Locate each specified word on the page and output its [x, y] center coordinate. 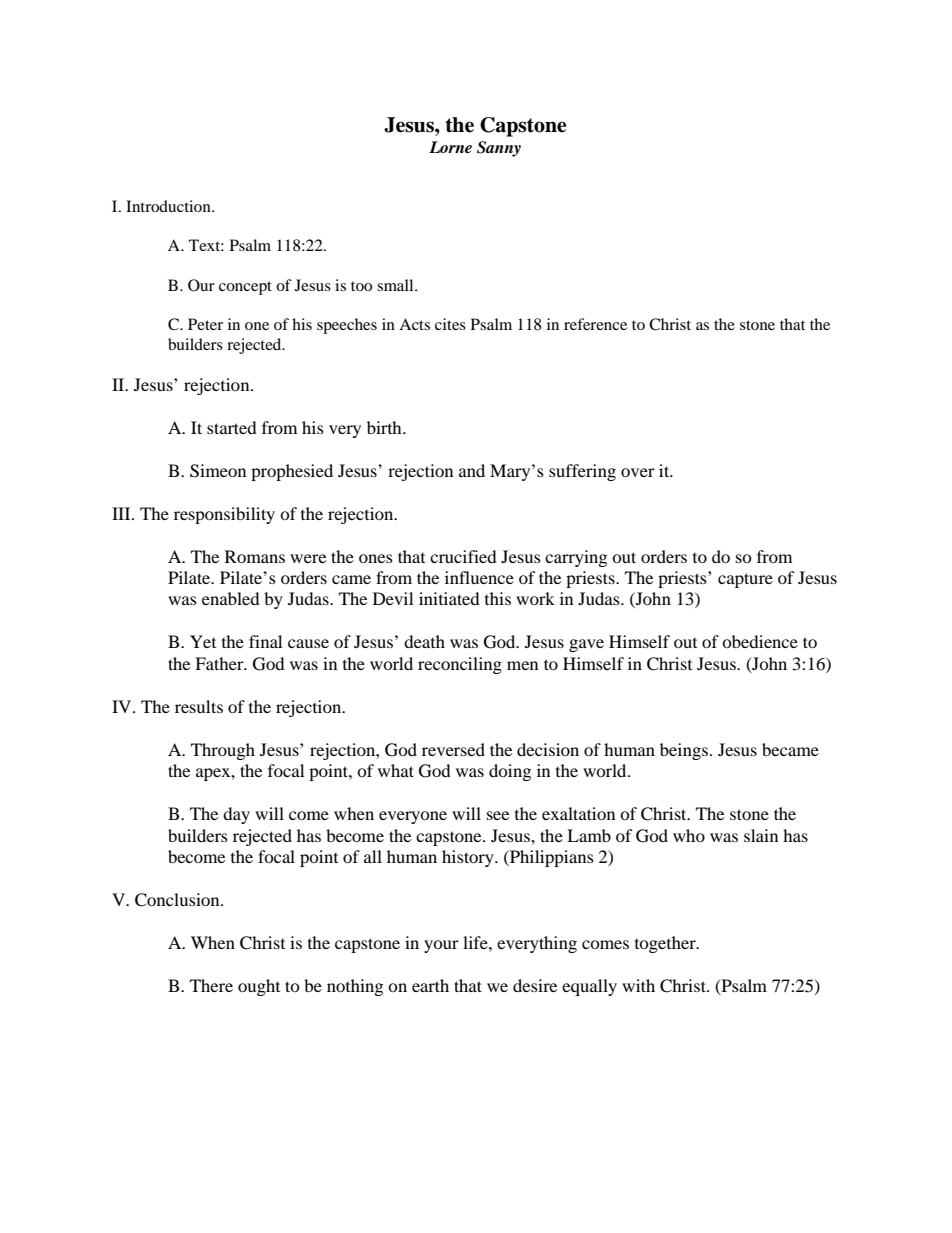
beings [684, 751]
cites [450, 324]
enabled [231, 598]
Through [223, 751]
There [211, 985]
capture [745, 580]
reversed [453, 749]
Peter [205, 324]
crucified [463, 556]
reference [595, 324]
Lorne [450, 147]
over [638, 472]
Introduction [169, 206]
